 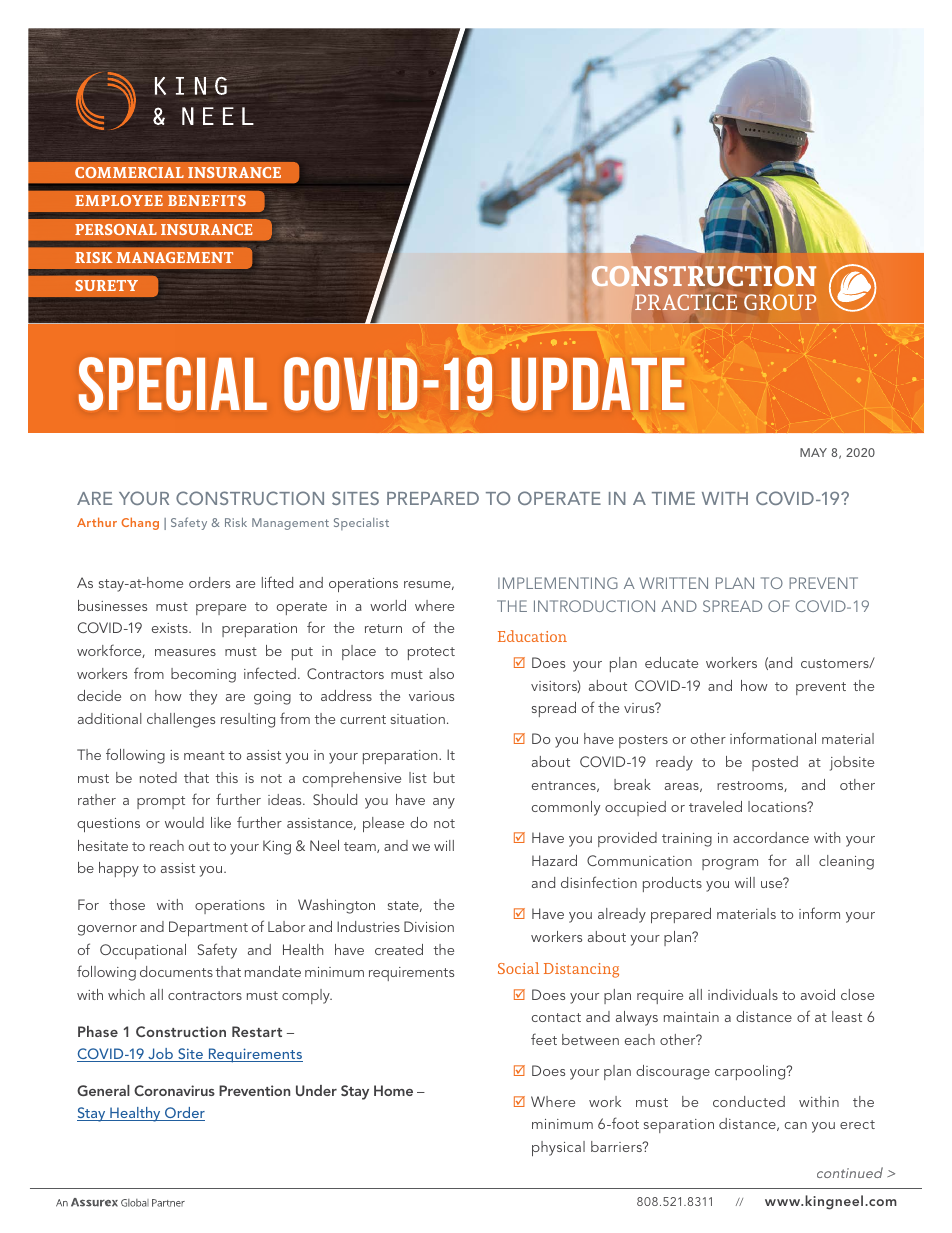 What do you see at coordinates (185, 652) in the screenshot?
I see `measures` at bounding box center [185, 652].
